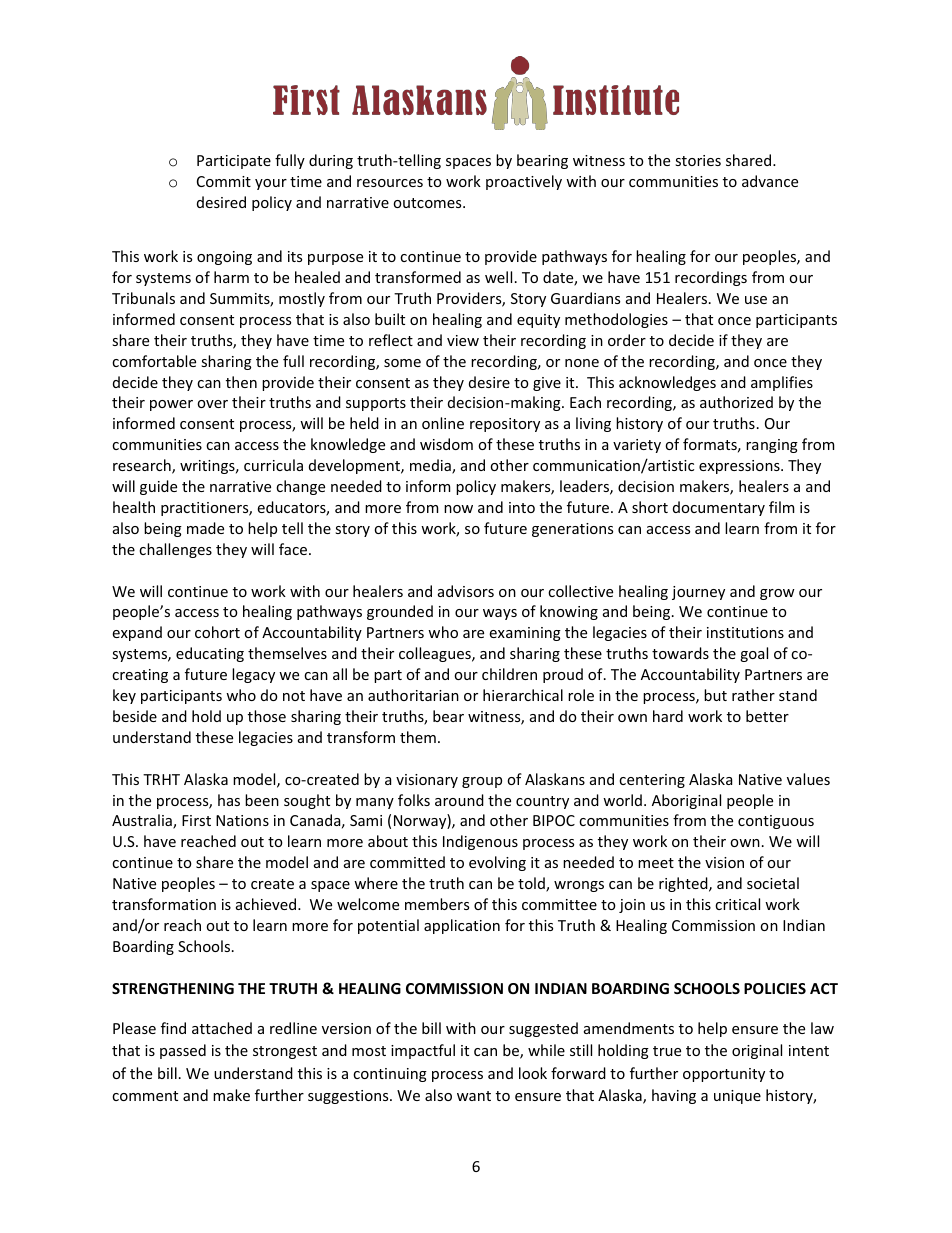  What do you see at coordinates (770, 181) in the document?
I see `advance` at bounding box center [770, 181].
